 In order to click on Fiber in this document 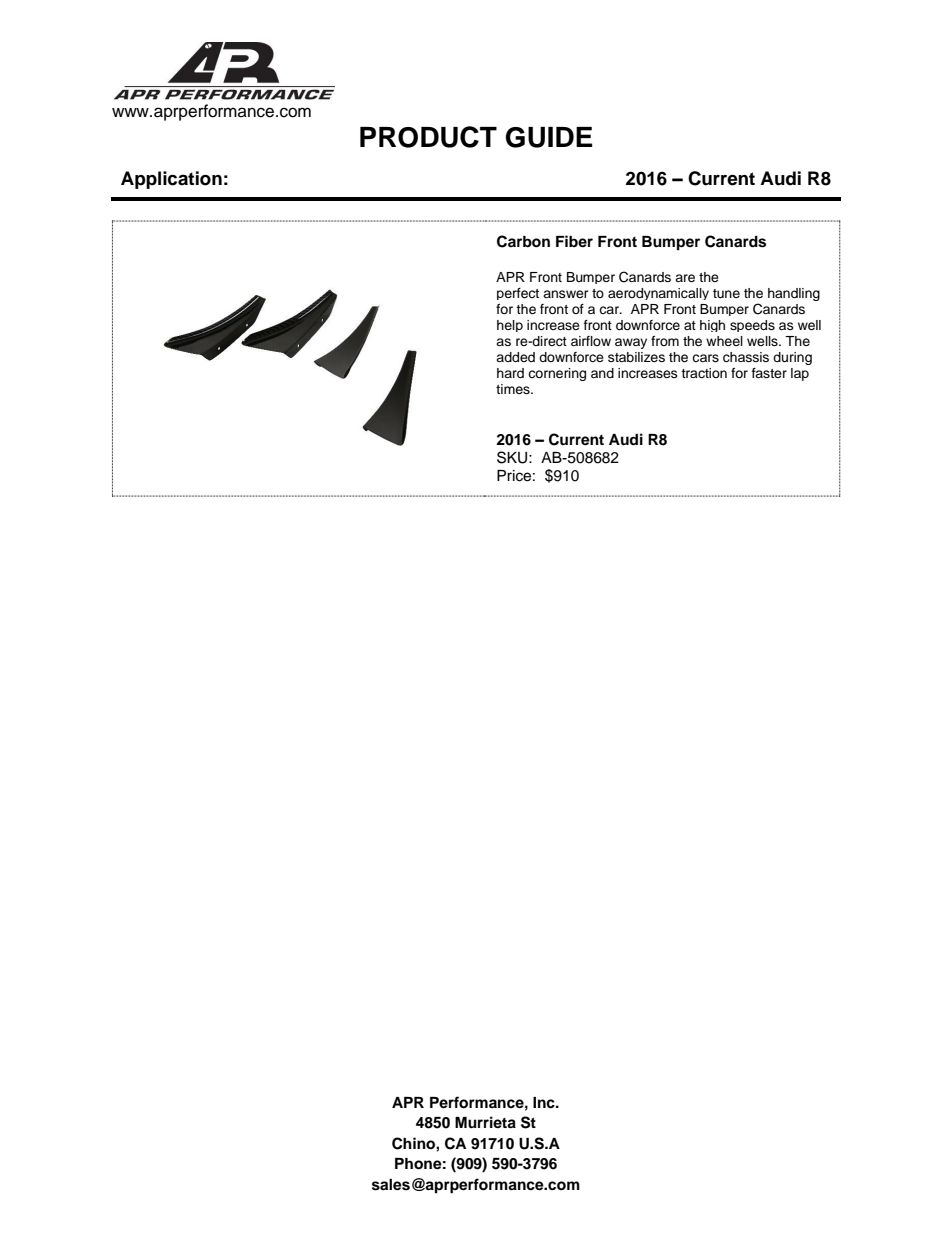, I will do `click(574, 241)`.
